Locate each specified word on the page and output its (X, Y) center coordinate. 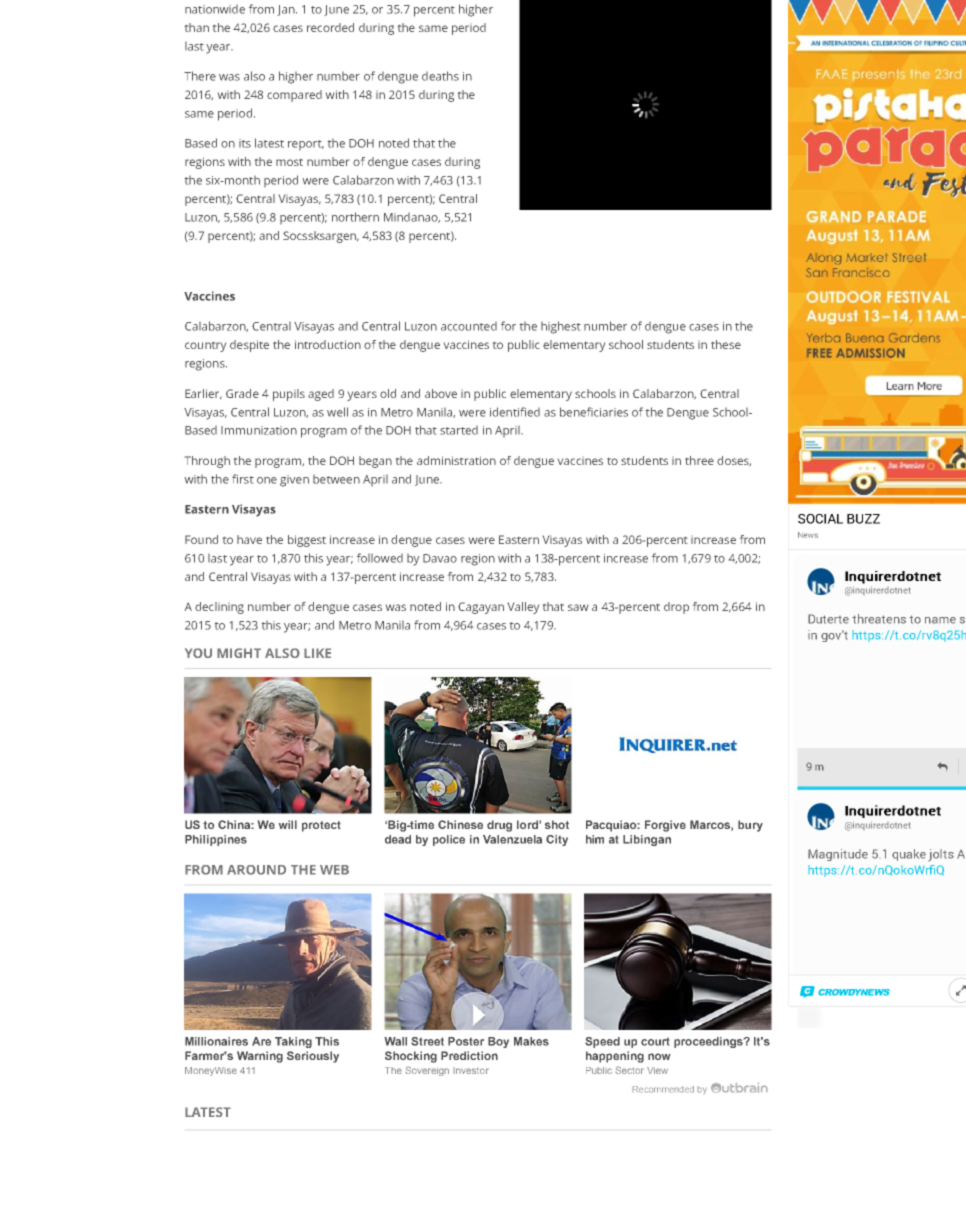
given (294, 481)
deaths (440, 76)
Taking (293, 1042)
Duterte (828, 619)
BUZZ (863, 519)
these (726, 344)
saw (578, 607)
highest (561, 327)
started (459, 430)
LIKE (317, 653)
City (557, 840)
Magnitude (838, 855)
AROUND (256, 870)
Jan (287, 10)
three (699, 460)
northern (355, 217)
